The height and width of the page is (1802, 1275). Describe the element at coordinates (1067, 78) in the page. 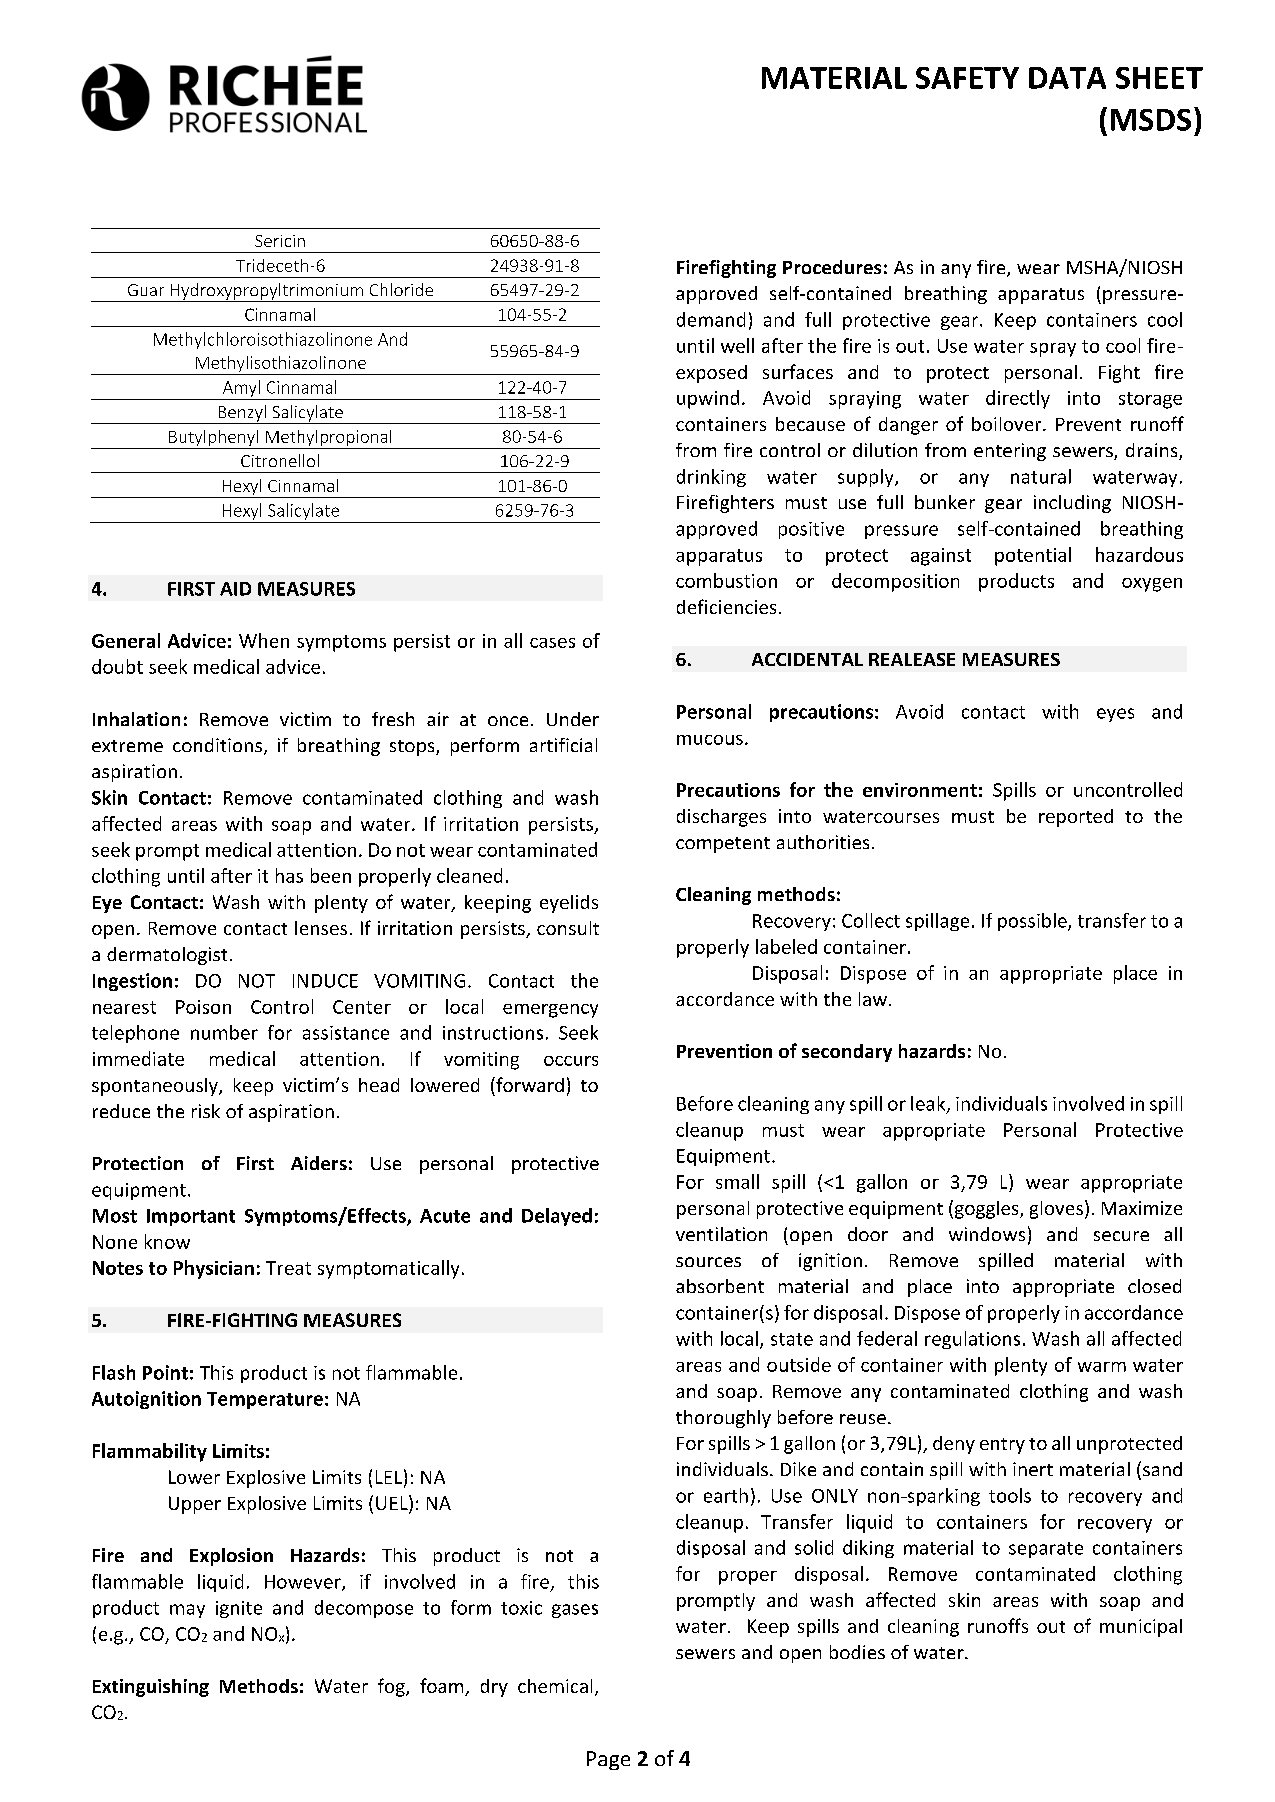

I see `DATA` at that location.
